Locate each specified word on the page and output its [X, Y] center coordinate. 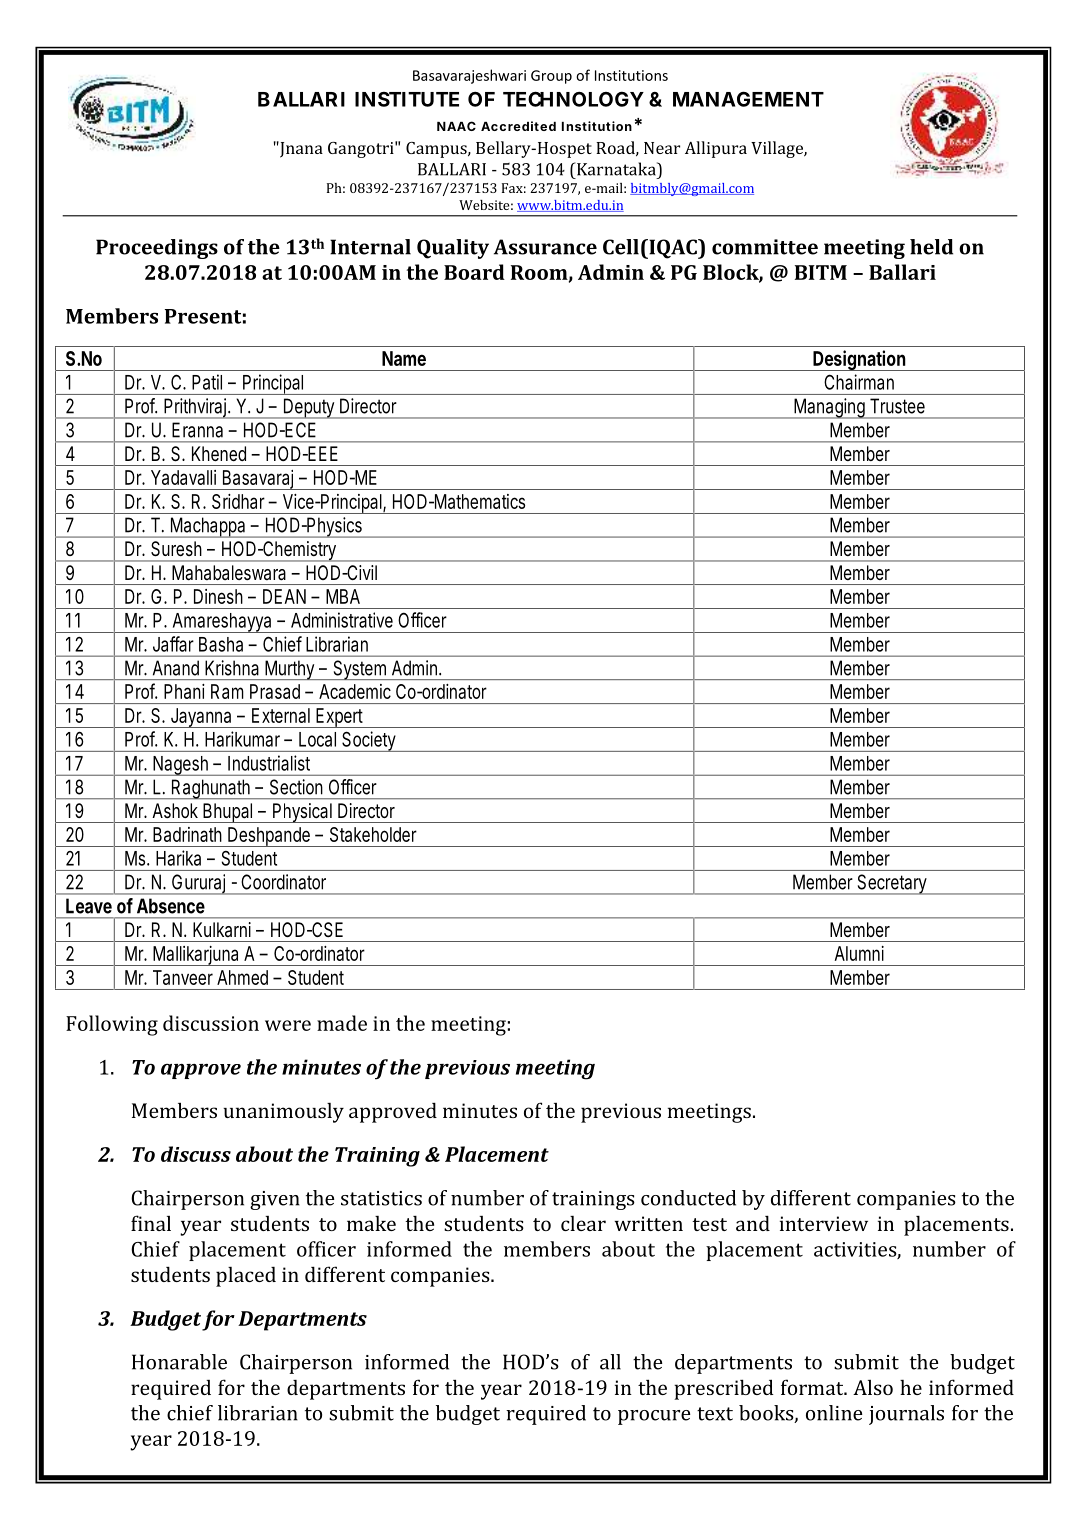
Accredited [518, 126]
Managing [831, 408]
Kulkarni [222, 929]
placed [246, 1277]
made [342, 1023]
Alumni [859, 953]
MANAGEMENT [748, 99]
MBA [343, 596]
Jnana [300, 149]
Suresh [176, 548]
